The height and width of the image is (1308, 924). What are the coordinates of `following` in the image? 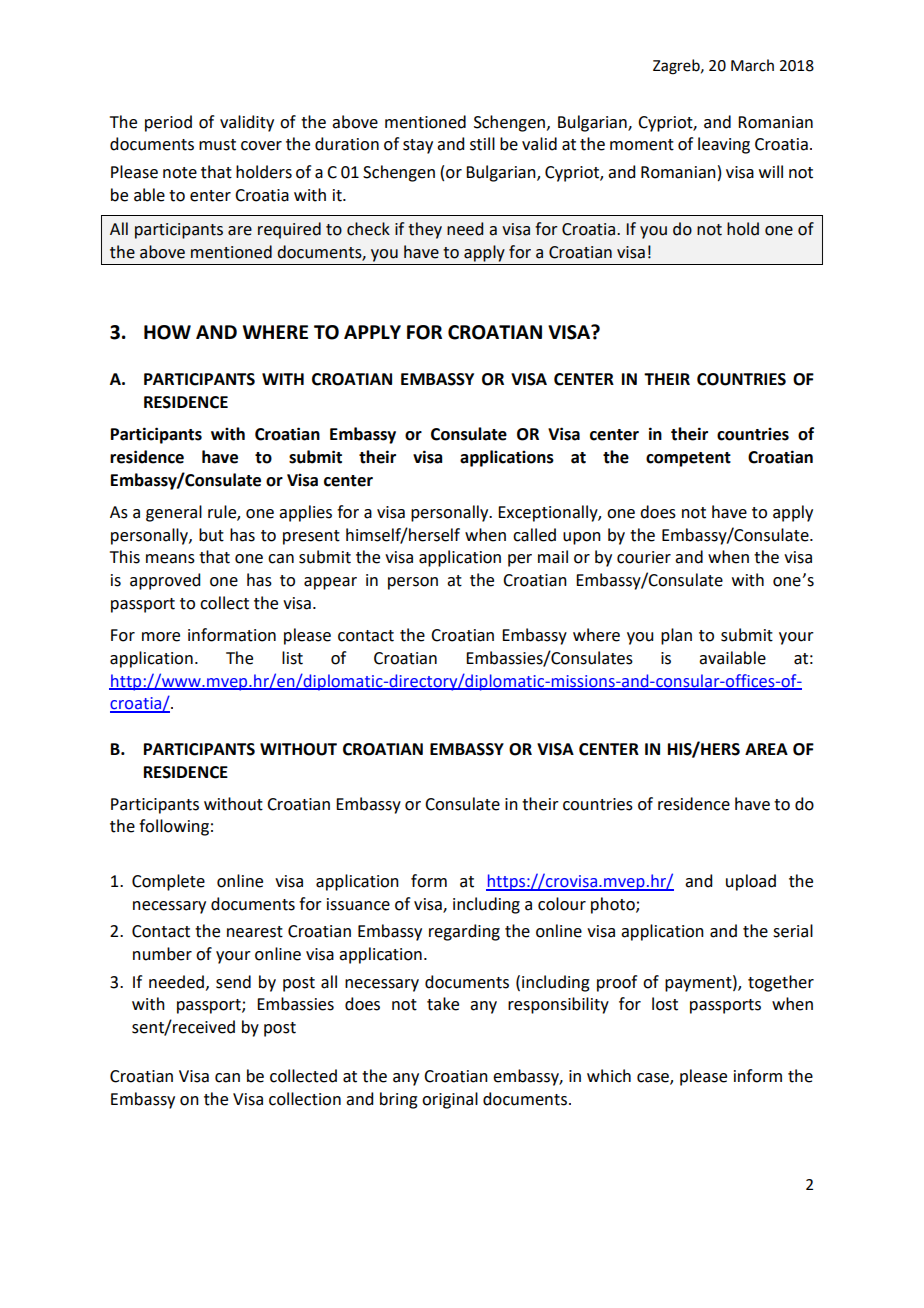 It's located at (174, 827).
